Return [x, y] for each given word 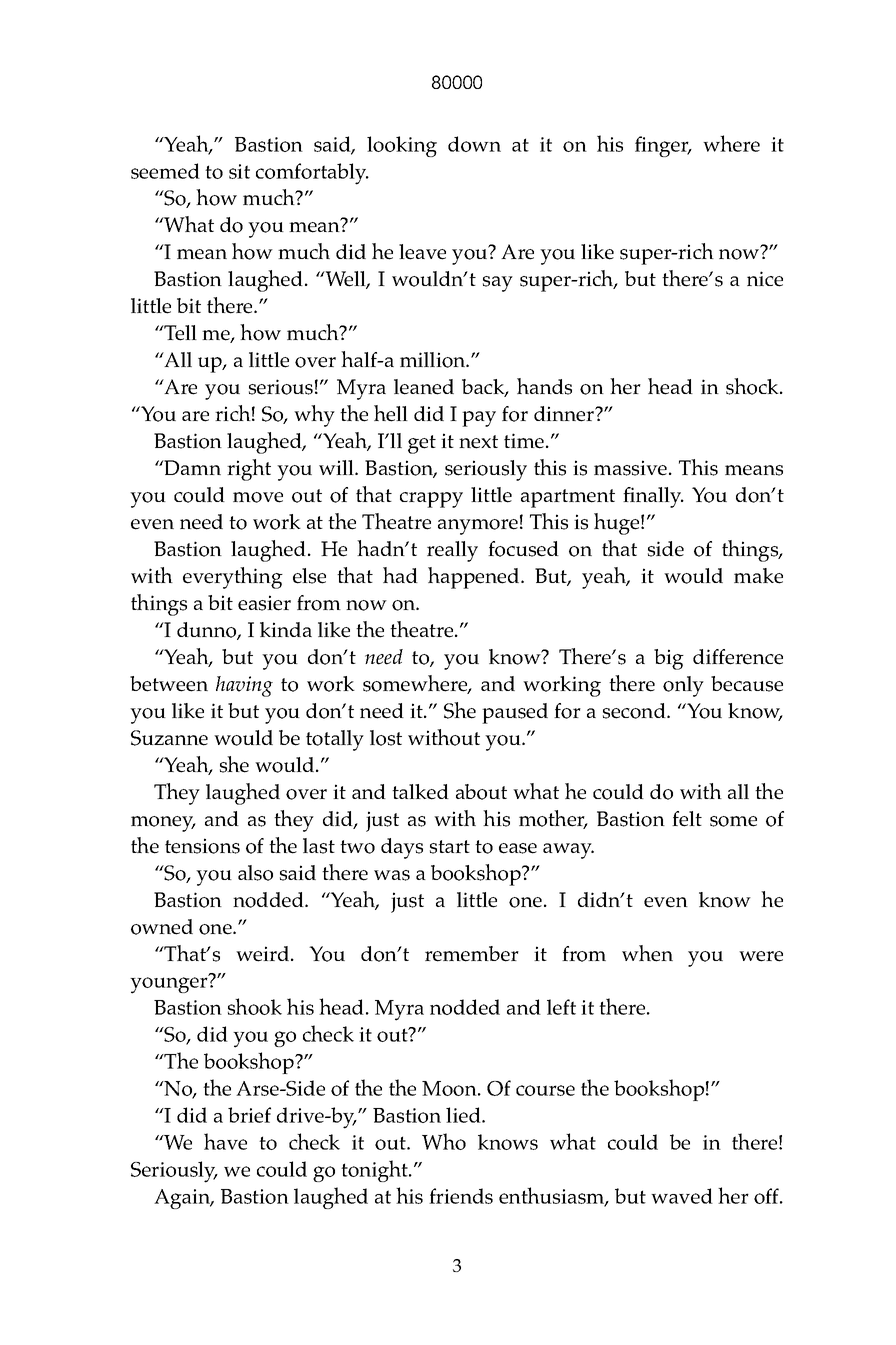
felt [687, 819]
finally [653, 497]
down [474, 144]
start [450, 847]
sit [239, 171]
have [225, 1141]
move [258, 497]
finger [663, 146]
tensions [202, 846]
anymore [478, 527]
